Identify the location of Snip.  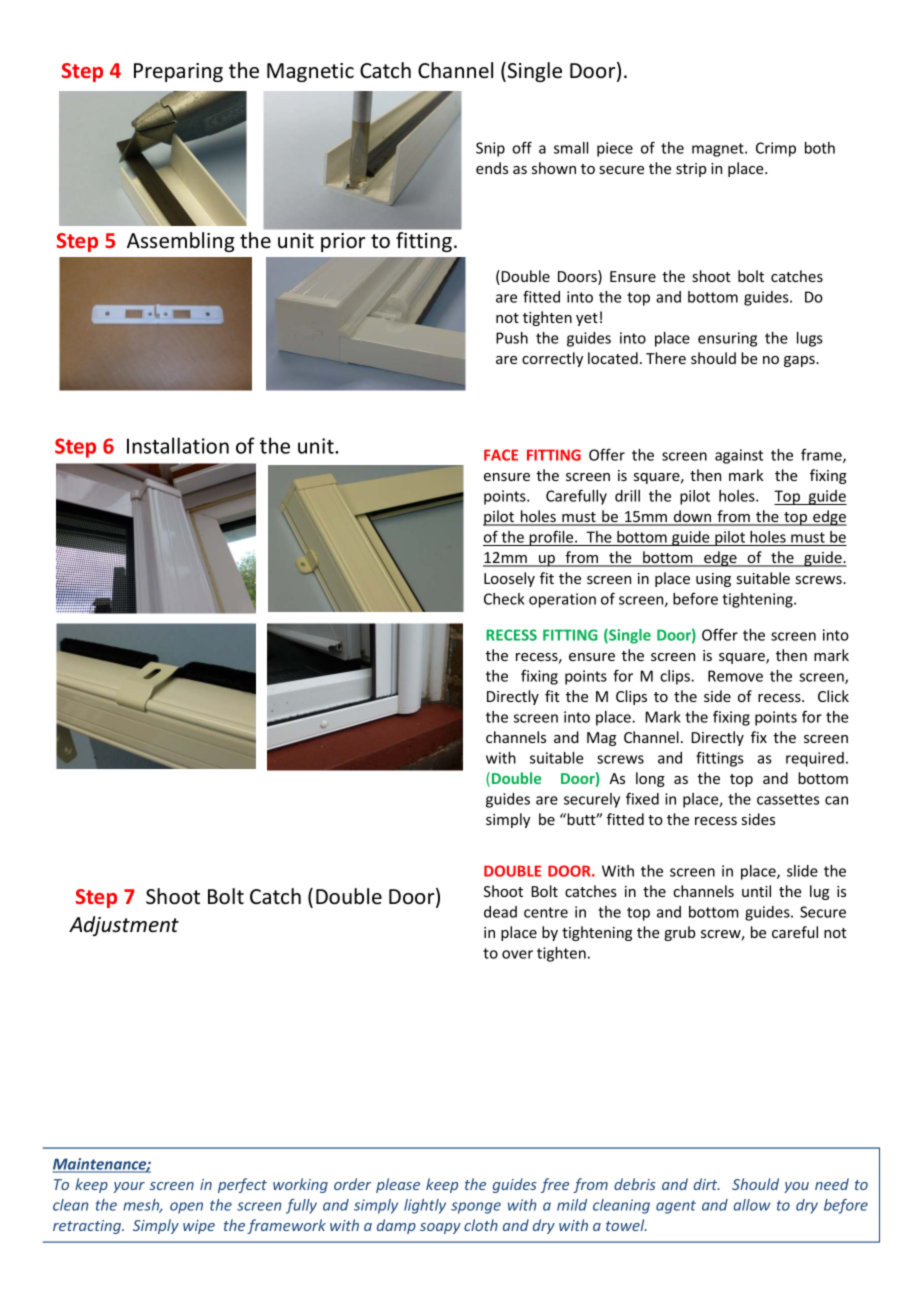
(490, 149).
